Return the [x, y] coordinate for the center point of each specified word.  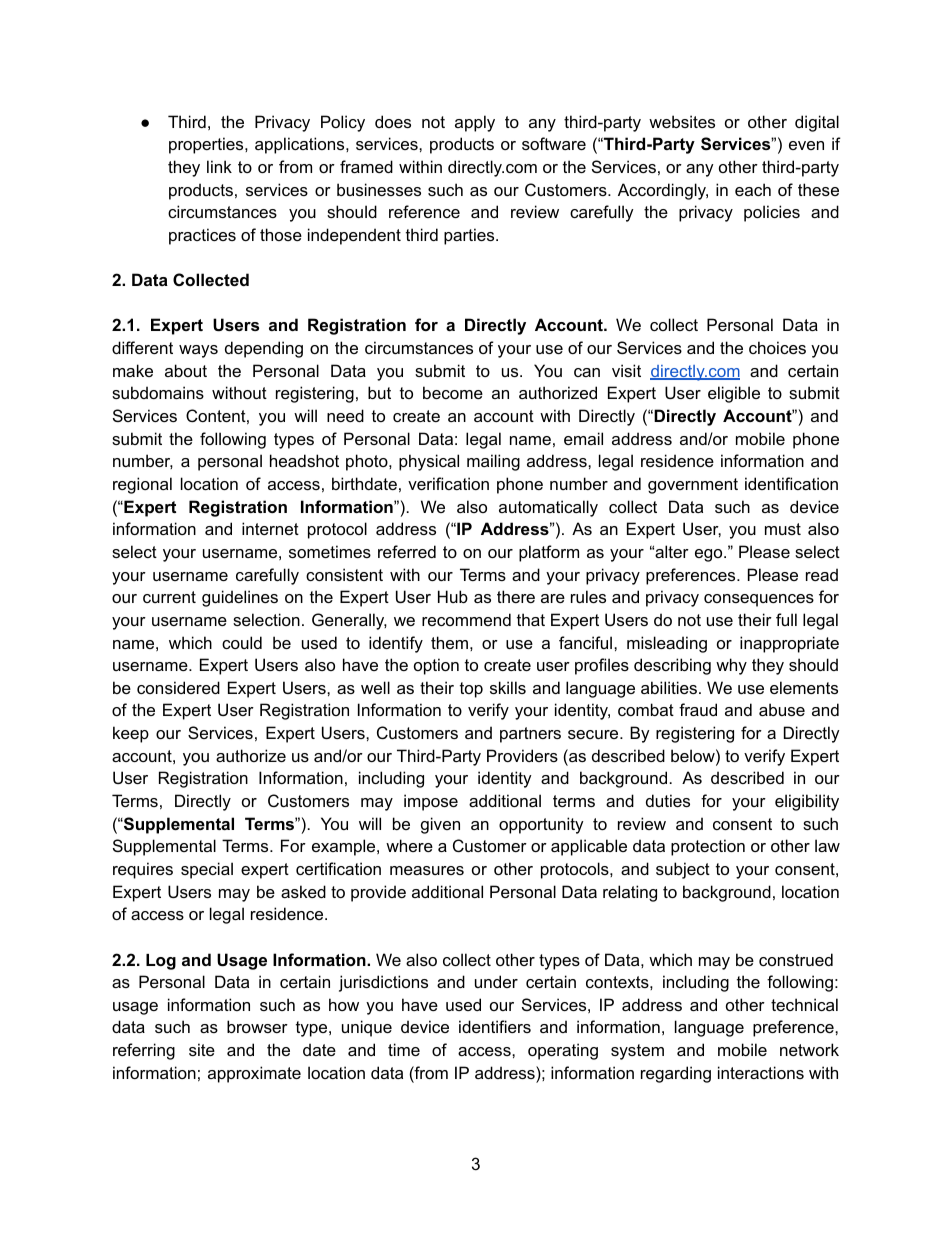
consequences [759, 600]
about [186, 370]
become [453, 392]
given [440, 825]
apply [475, 123]
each [753, 189]
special [207, 870]
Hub [453, 596]
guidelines [240, 598]
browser [257, 1026]
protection [708, 847]
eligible [734, 394]
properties [207, 145]
